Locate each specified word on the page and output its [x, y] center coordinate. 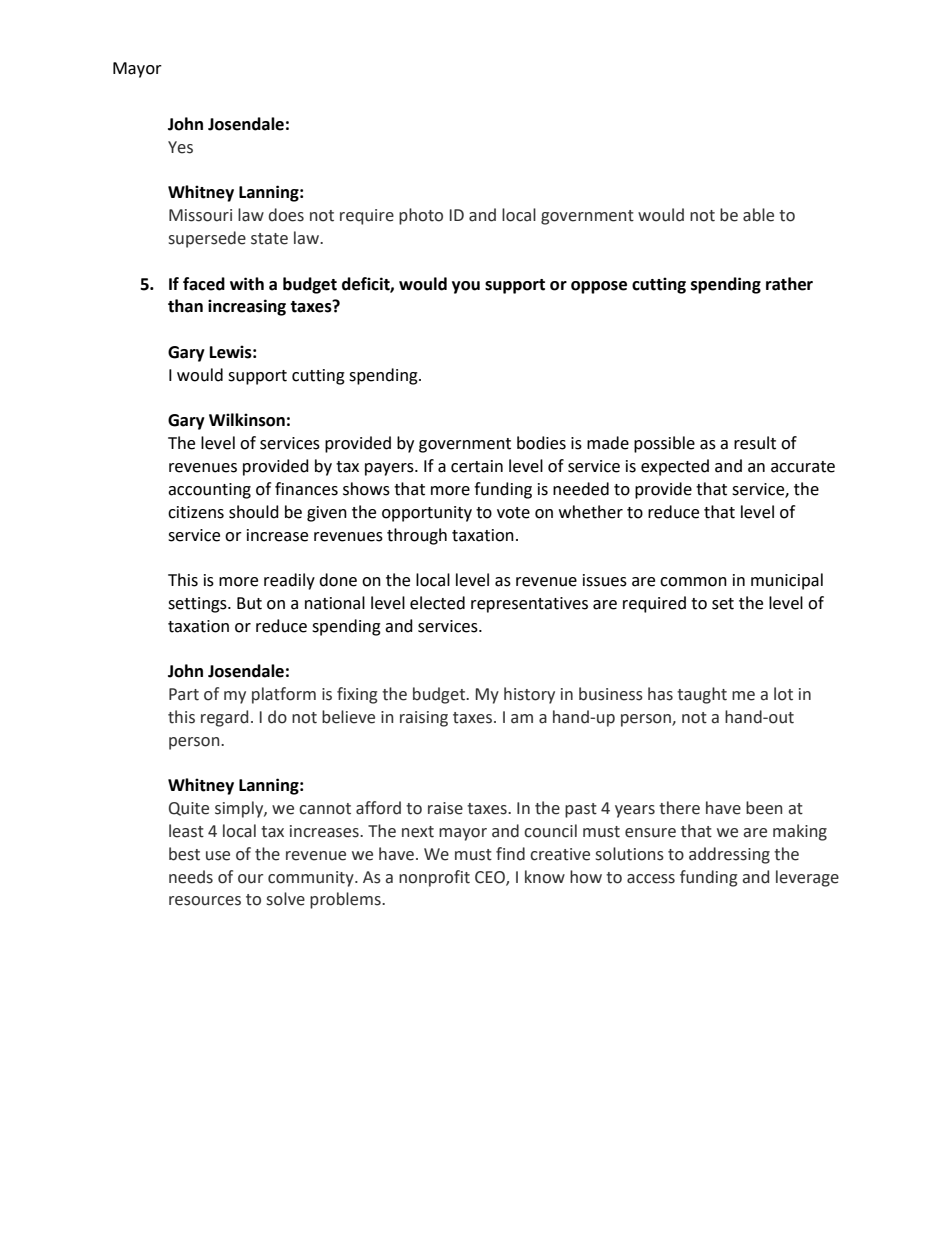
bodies [541, 443]
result [755, 443]
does [286, 215]
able [758, 215]
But [249, 603]
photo [421, 216]
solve [286, 899]
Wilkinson [247, 420]
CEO [491, 878]
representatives [529, 605]
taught [702, 695]
